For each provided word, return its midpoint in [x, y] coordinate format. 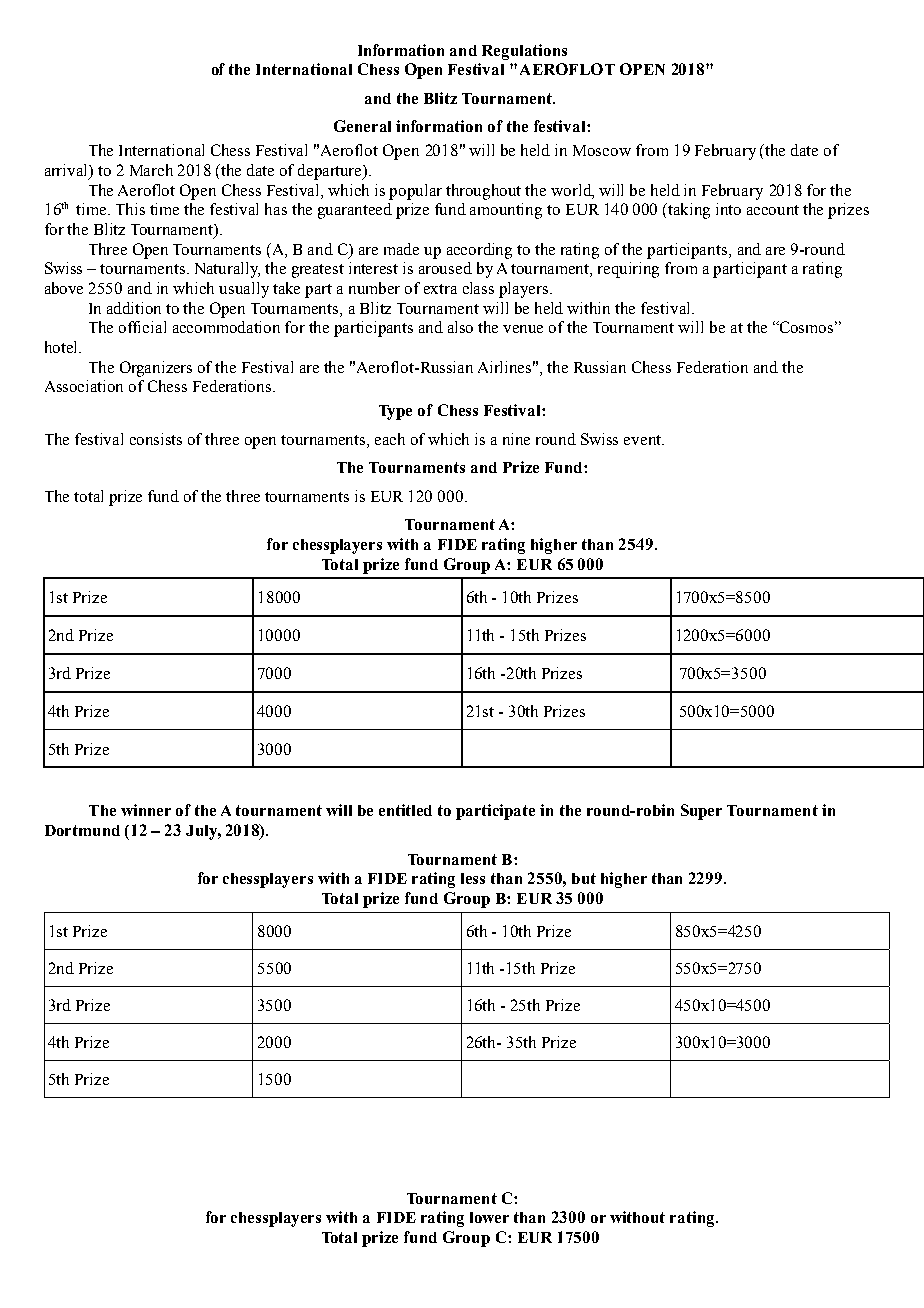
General [362, 126]
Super [701, 812]
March [151, 170]
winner [146, 810]
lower [489, 1217]
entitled [405, 810]
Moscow [602, 150]
